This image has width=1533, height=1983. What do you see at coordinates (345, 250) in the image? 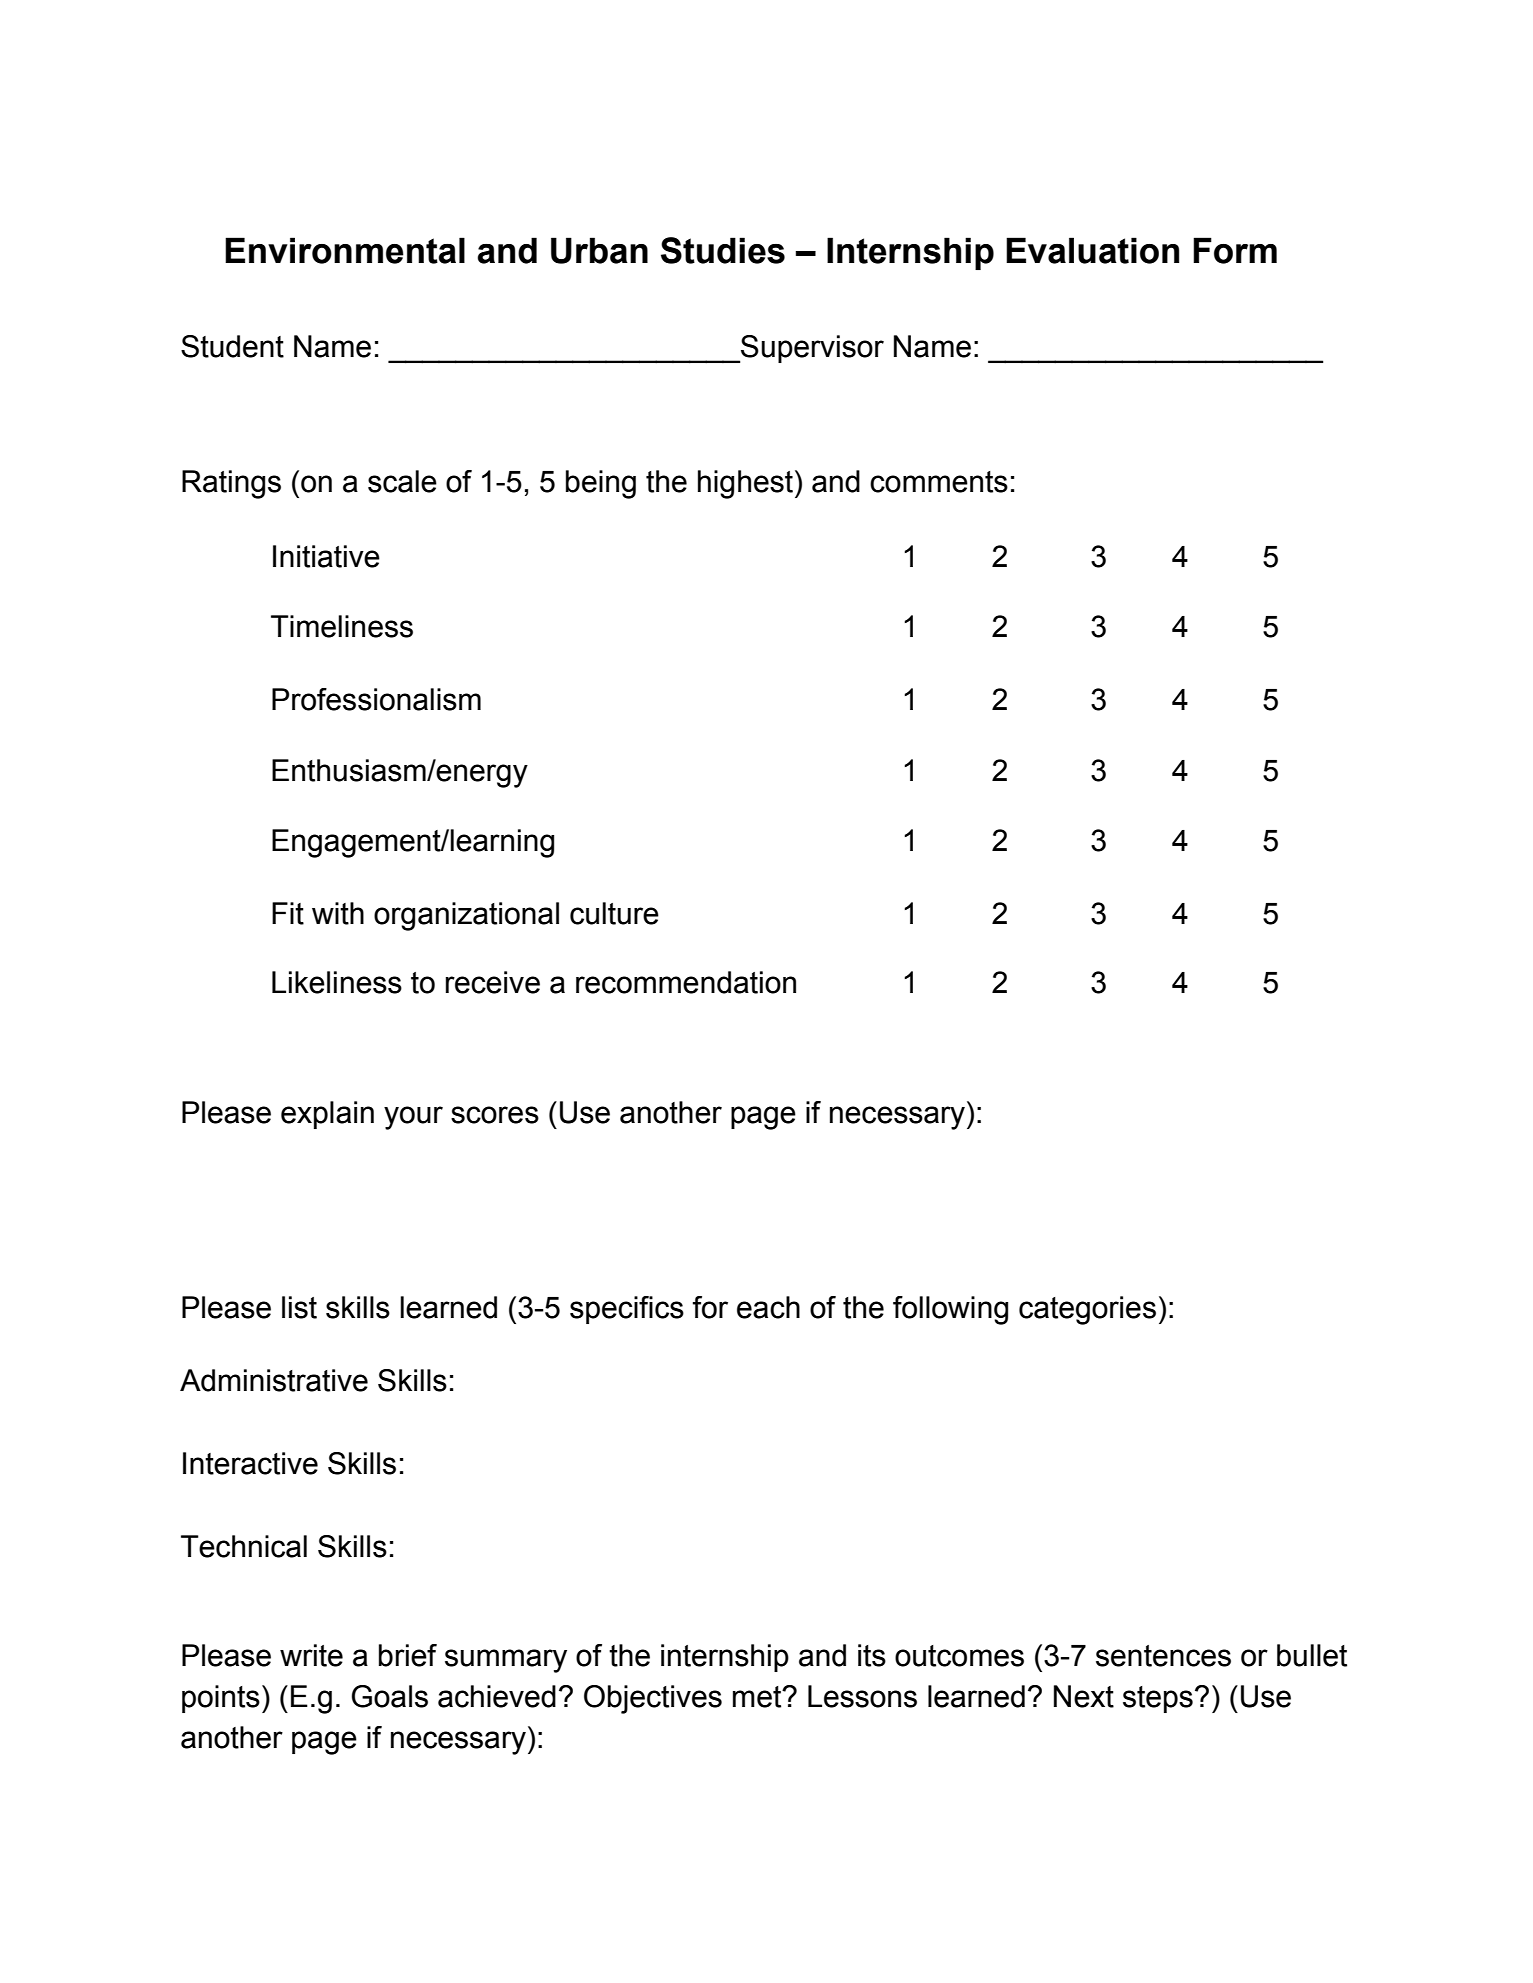
I see `Environmental` at bounding box center [345, 250].
